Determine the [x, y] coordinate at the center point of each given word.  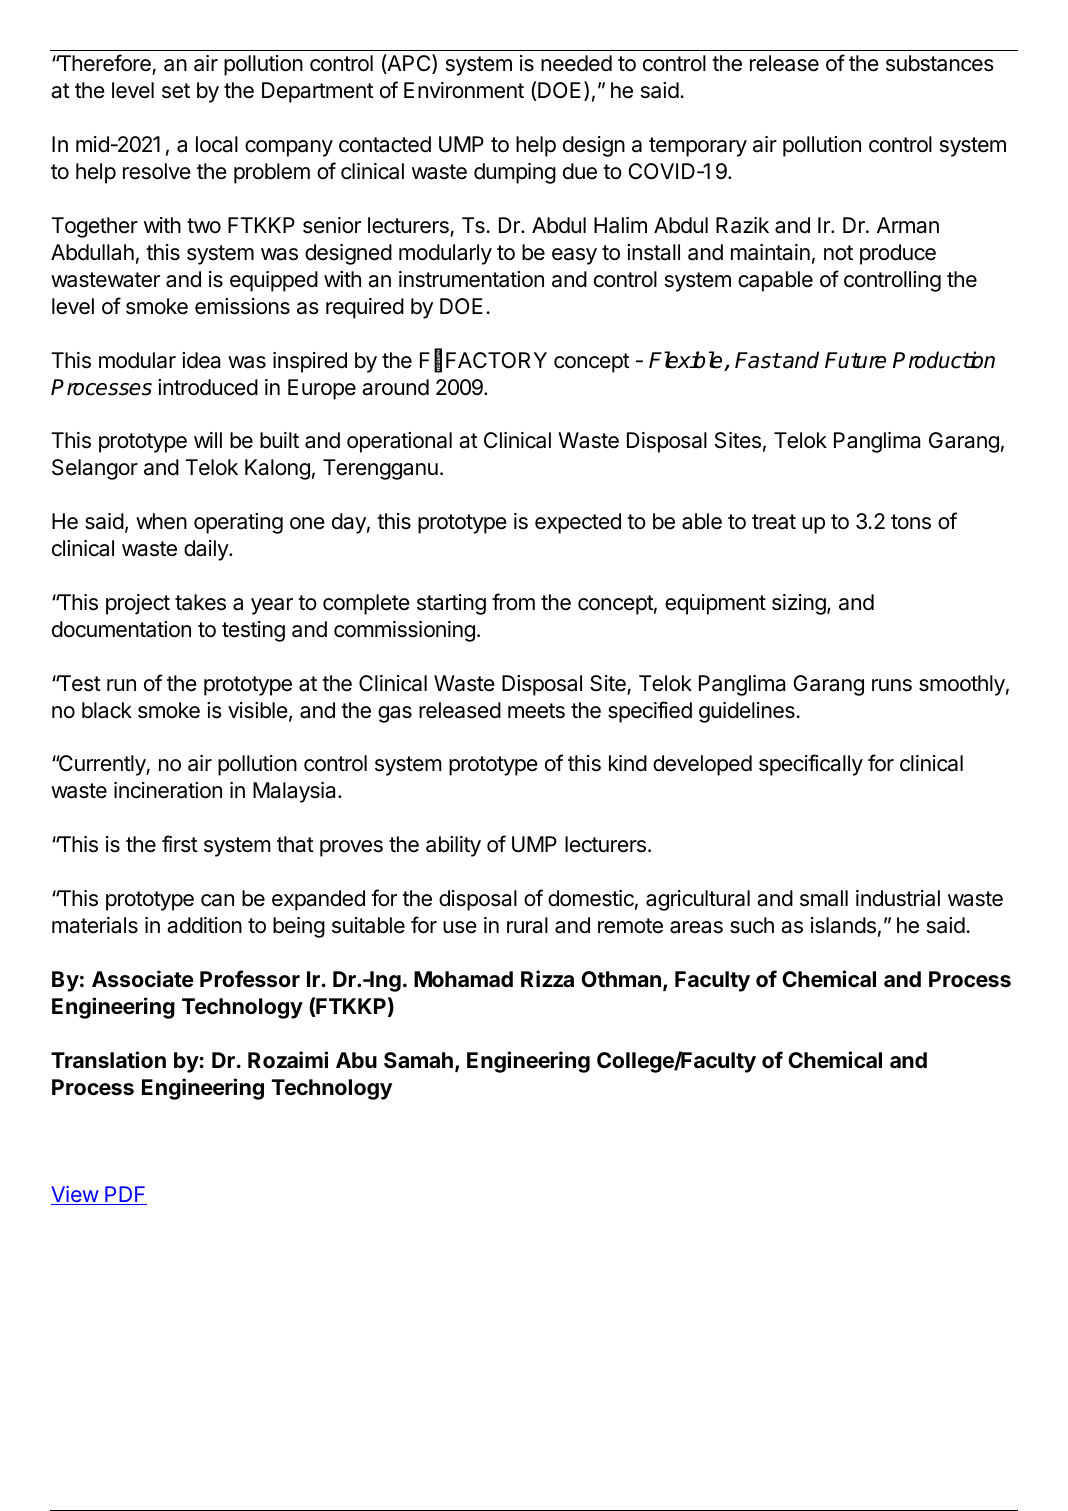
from [513, 601]
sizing [799, 604]
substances [940, 63]
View [75, 1195]
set [176, 91]
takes [200, 602]
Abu [356, 1060]
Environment [464, 90]
